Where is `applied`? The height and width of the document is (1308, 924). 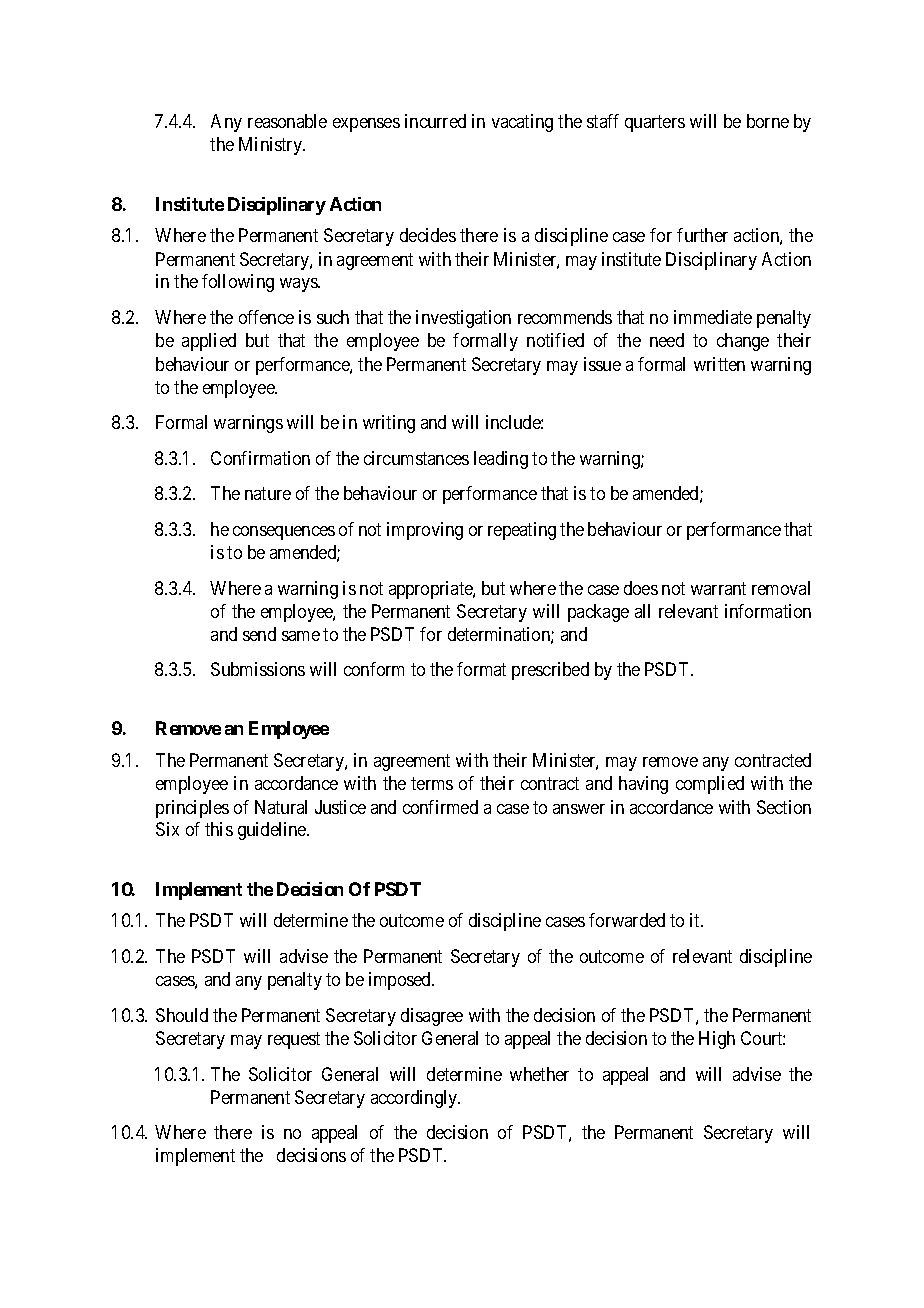
applied is located at coordinates (209, 342).
